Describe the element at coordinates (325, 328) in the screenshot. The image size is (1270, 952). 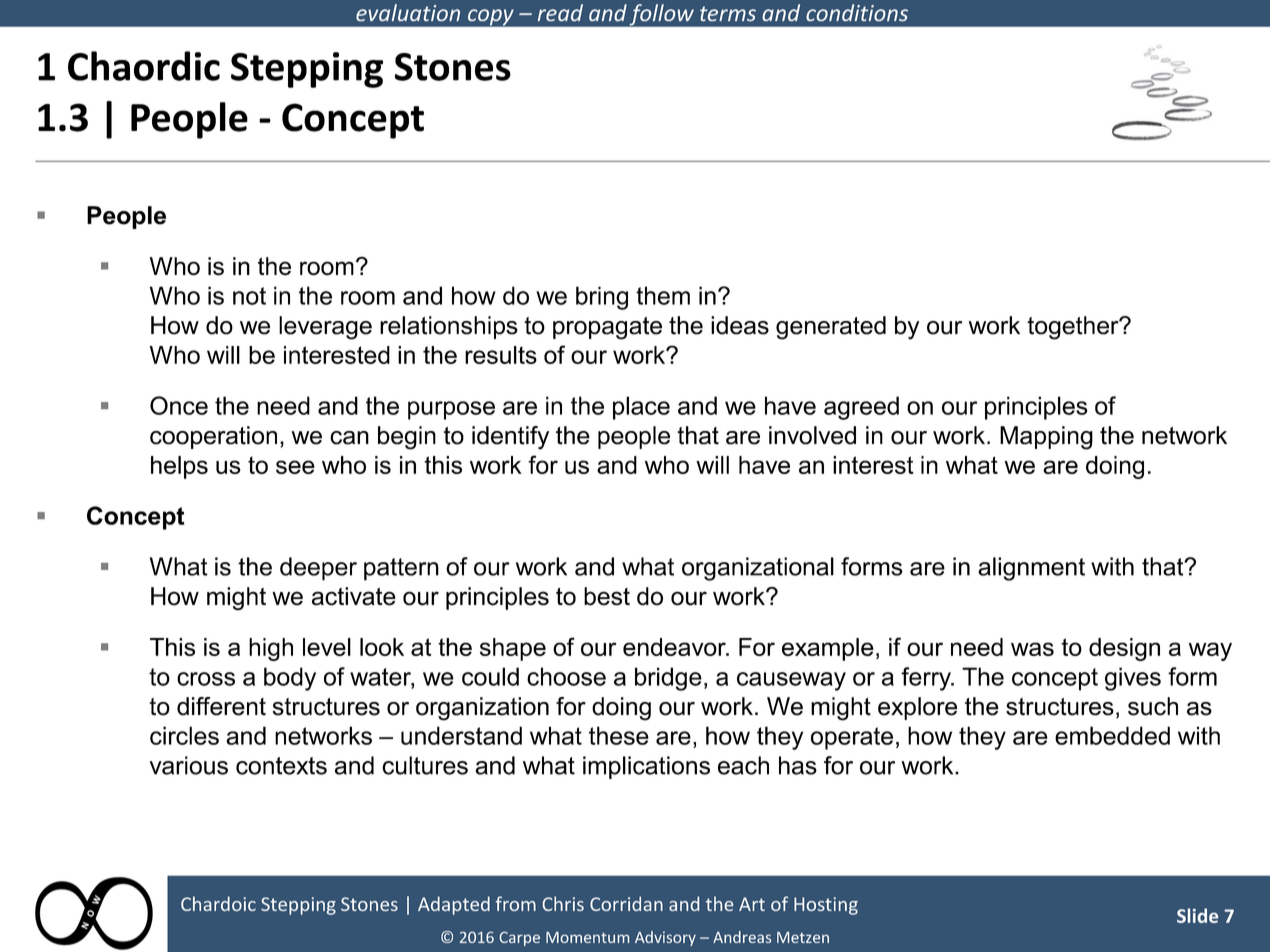
I see `leverage` at that location.
